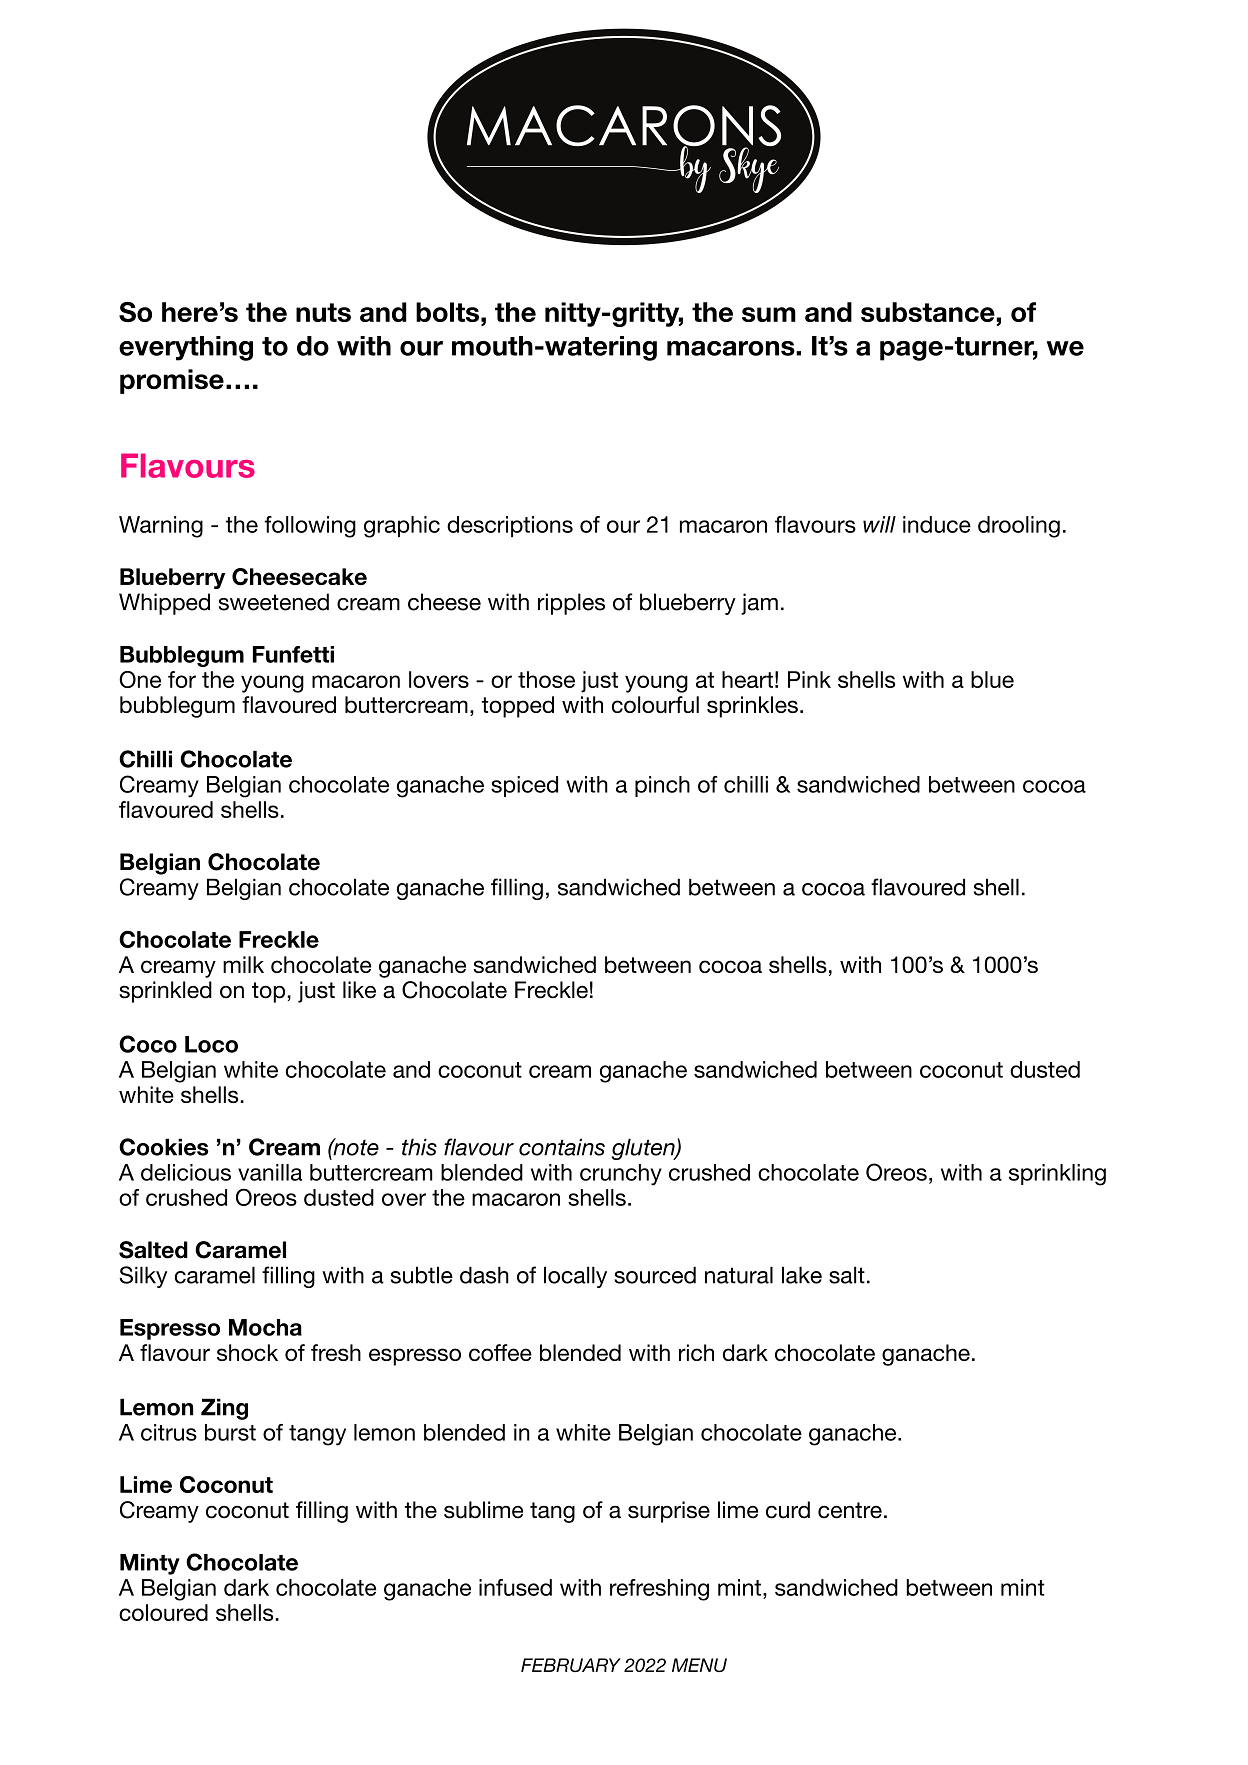 This screenshot has height=1765, width=1248. What do you see at coordinates (243, 964) in the screenshot?
I see `milk` at bounding box center [243, 964].
